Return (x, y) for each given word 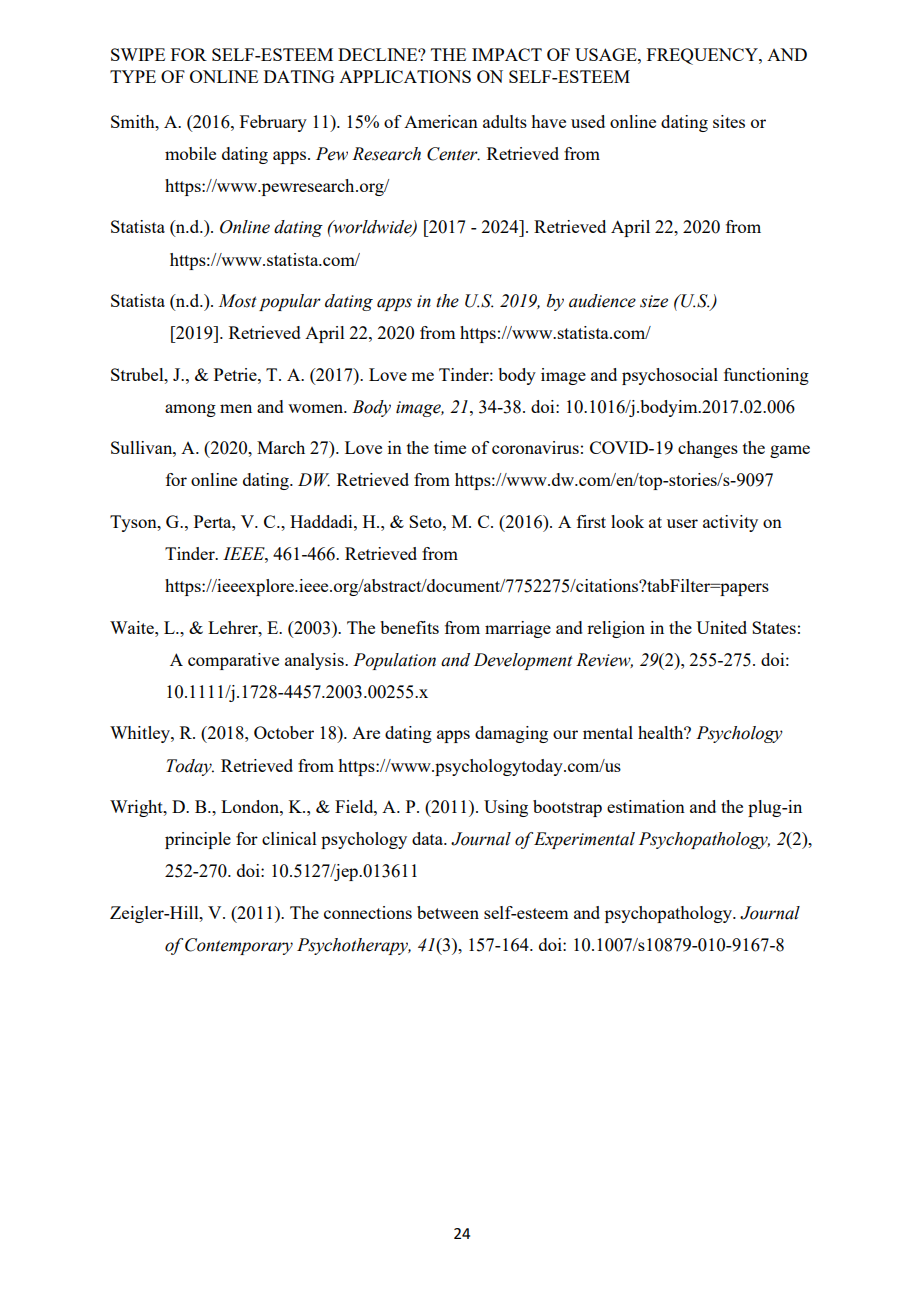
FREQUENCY (703, 56)
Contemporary (239, 946)
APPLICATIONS (405, 76)
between (448, 912)
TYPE (133, 76)
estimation (646, 806)
